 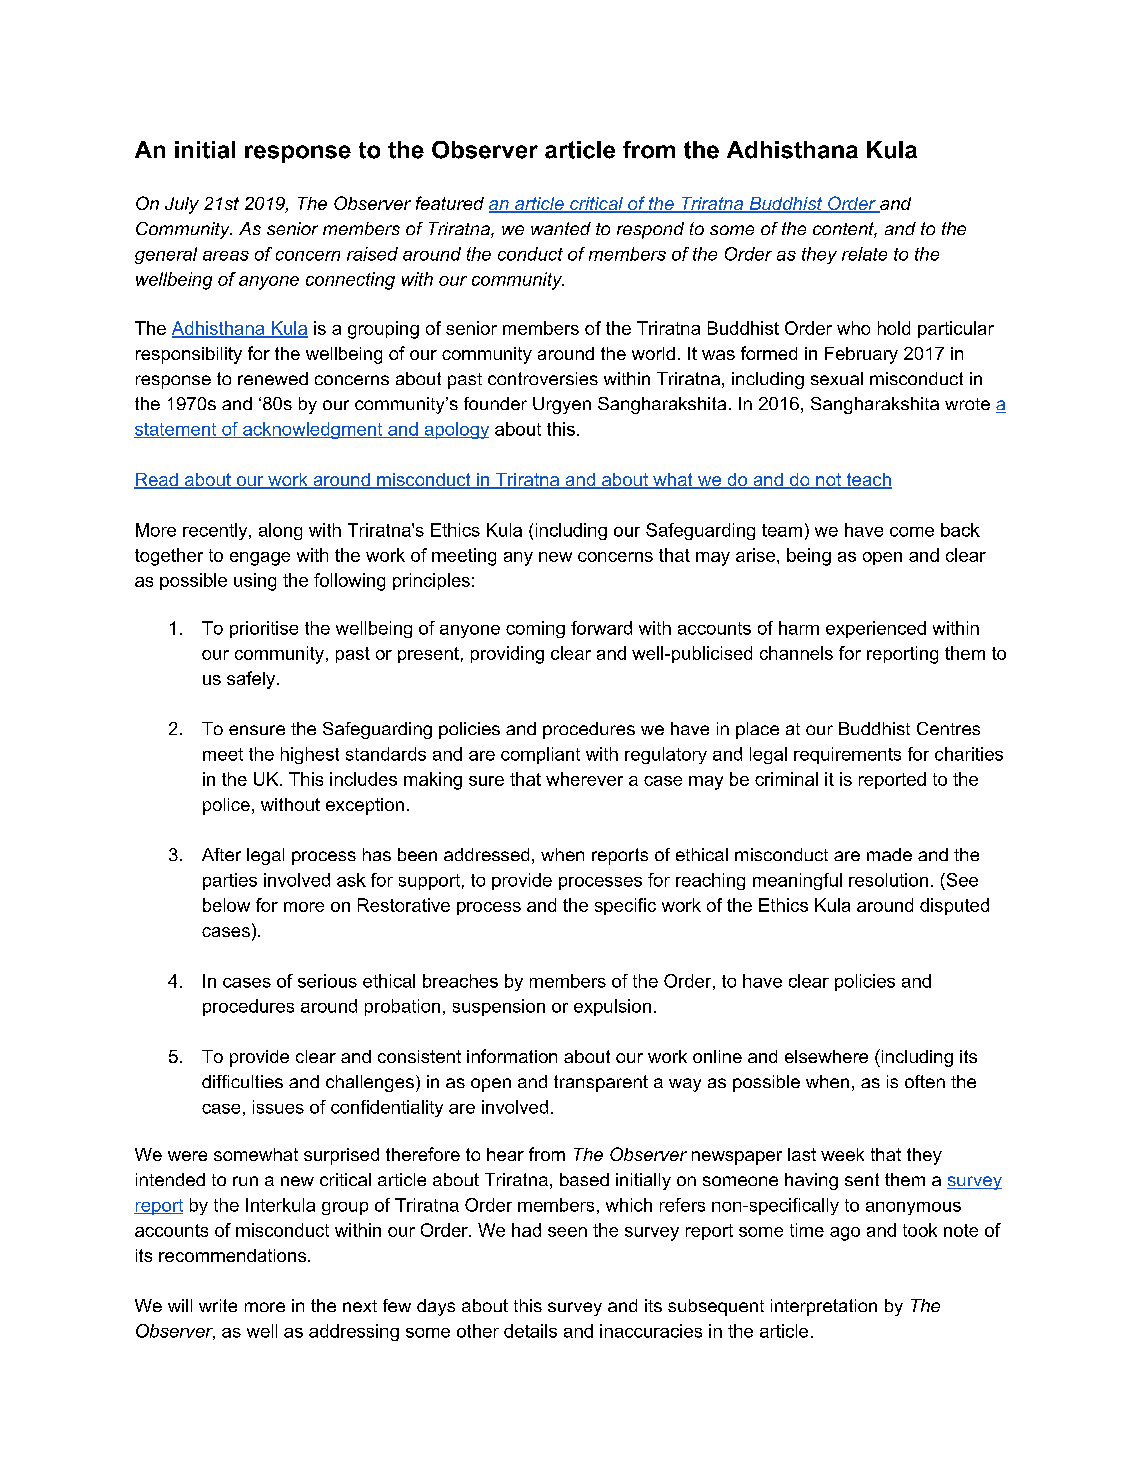 What do you see at coordinates (455, 430) in the screenshot?
I see `apology` at bounding box center [455, 430].
